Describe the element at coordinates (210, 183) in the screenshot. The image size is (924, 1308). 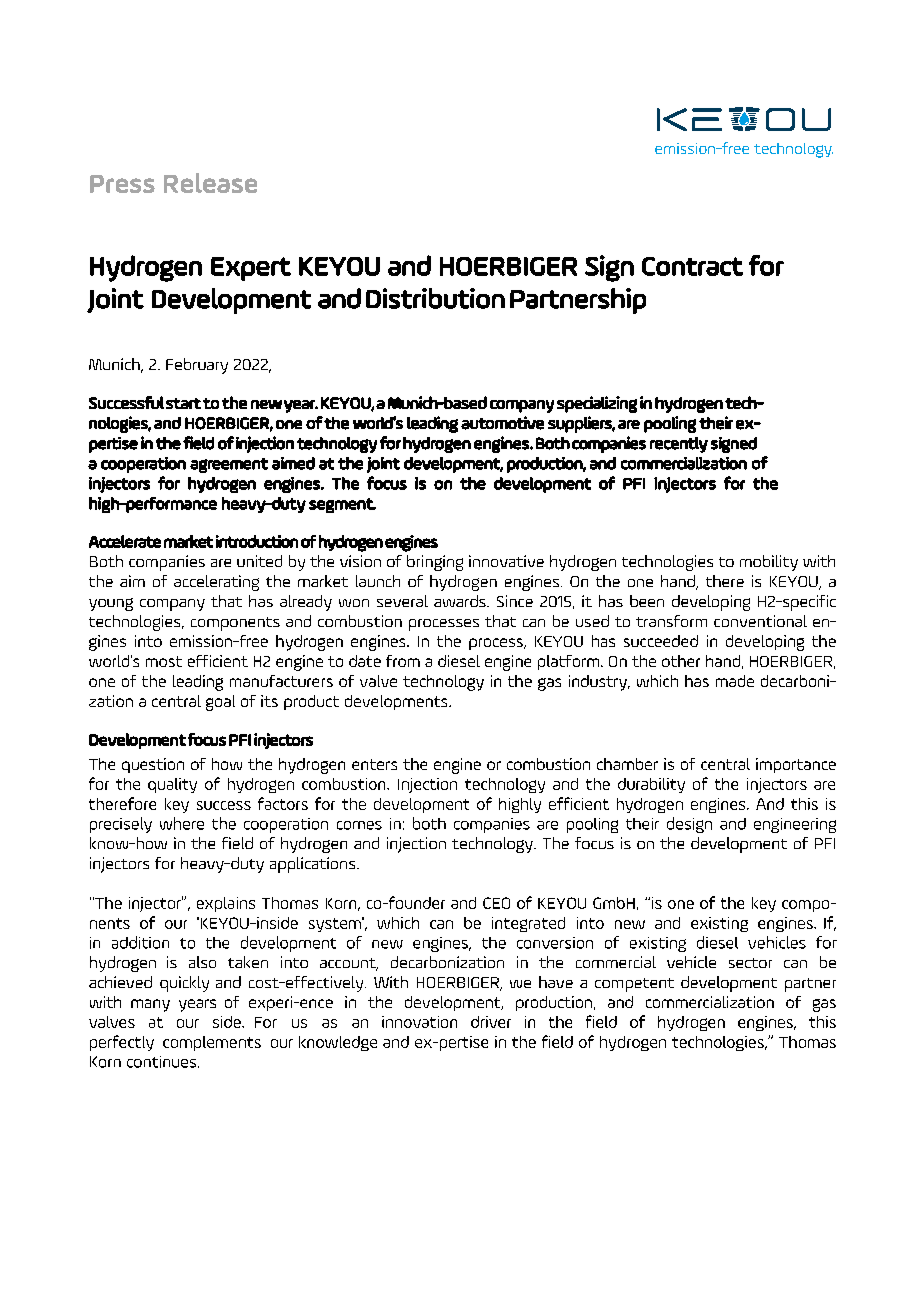
I see `Release` at that location.
